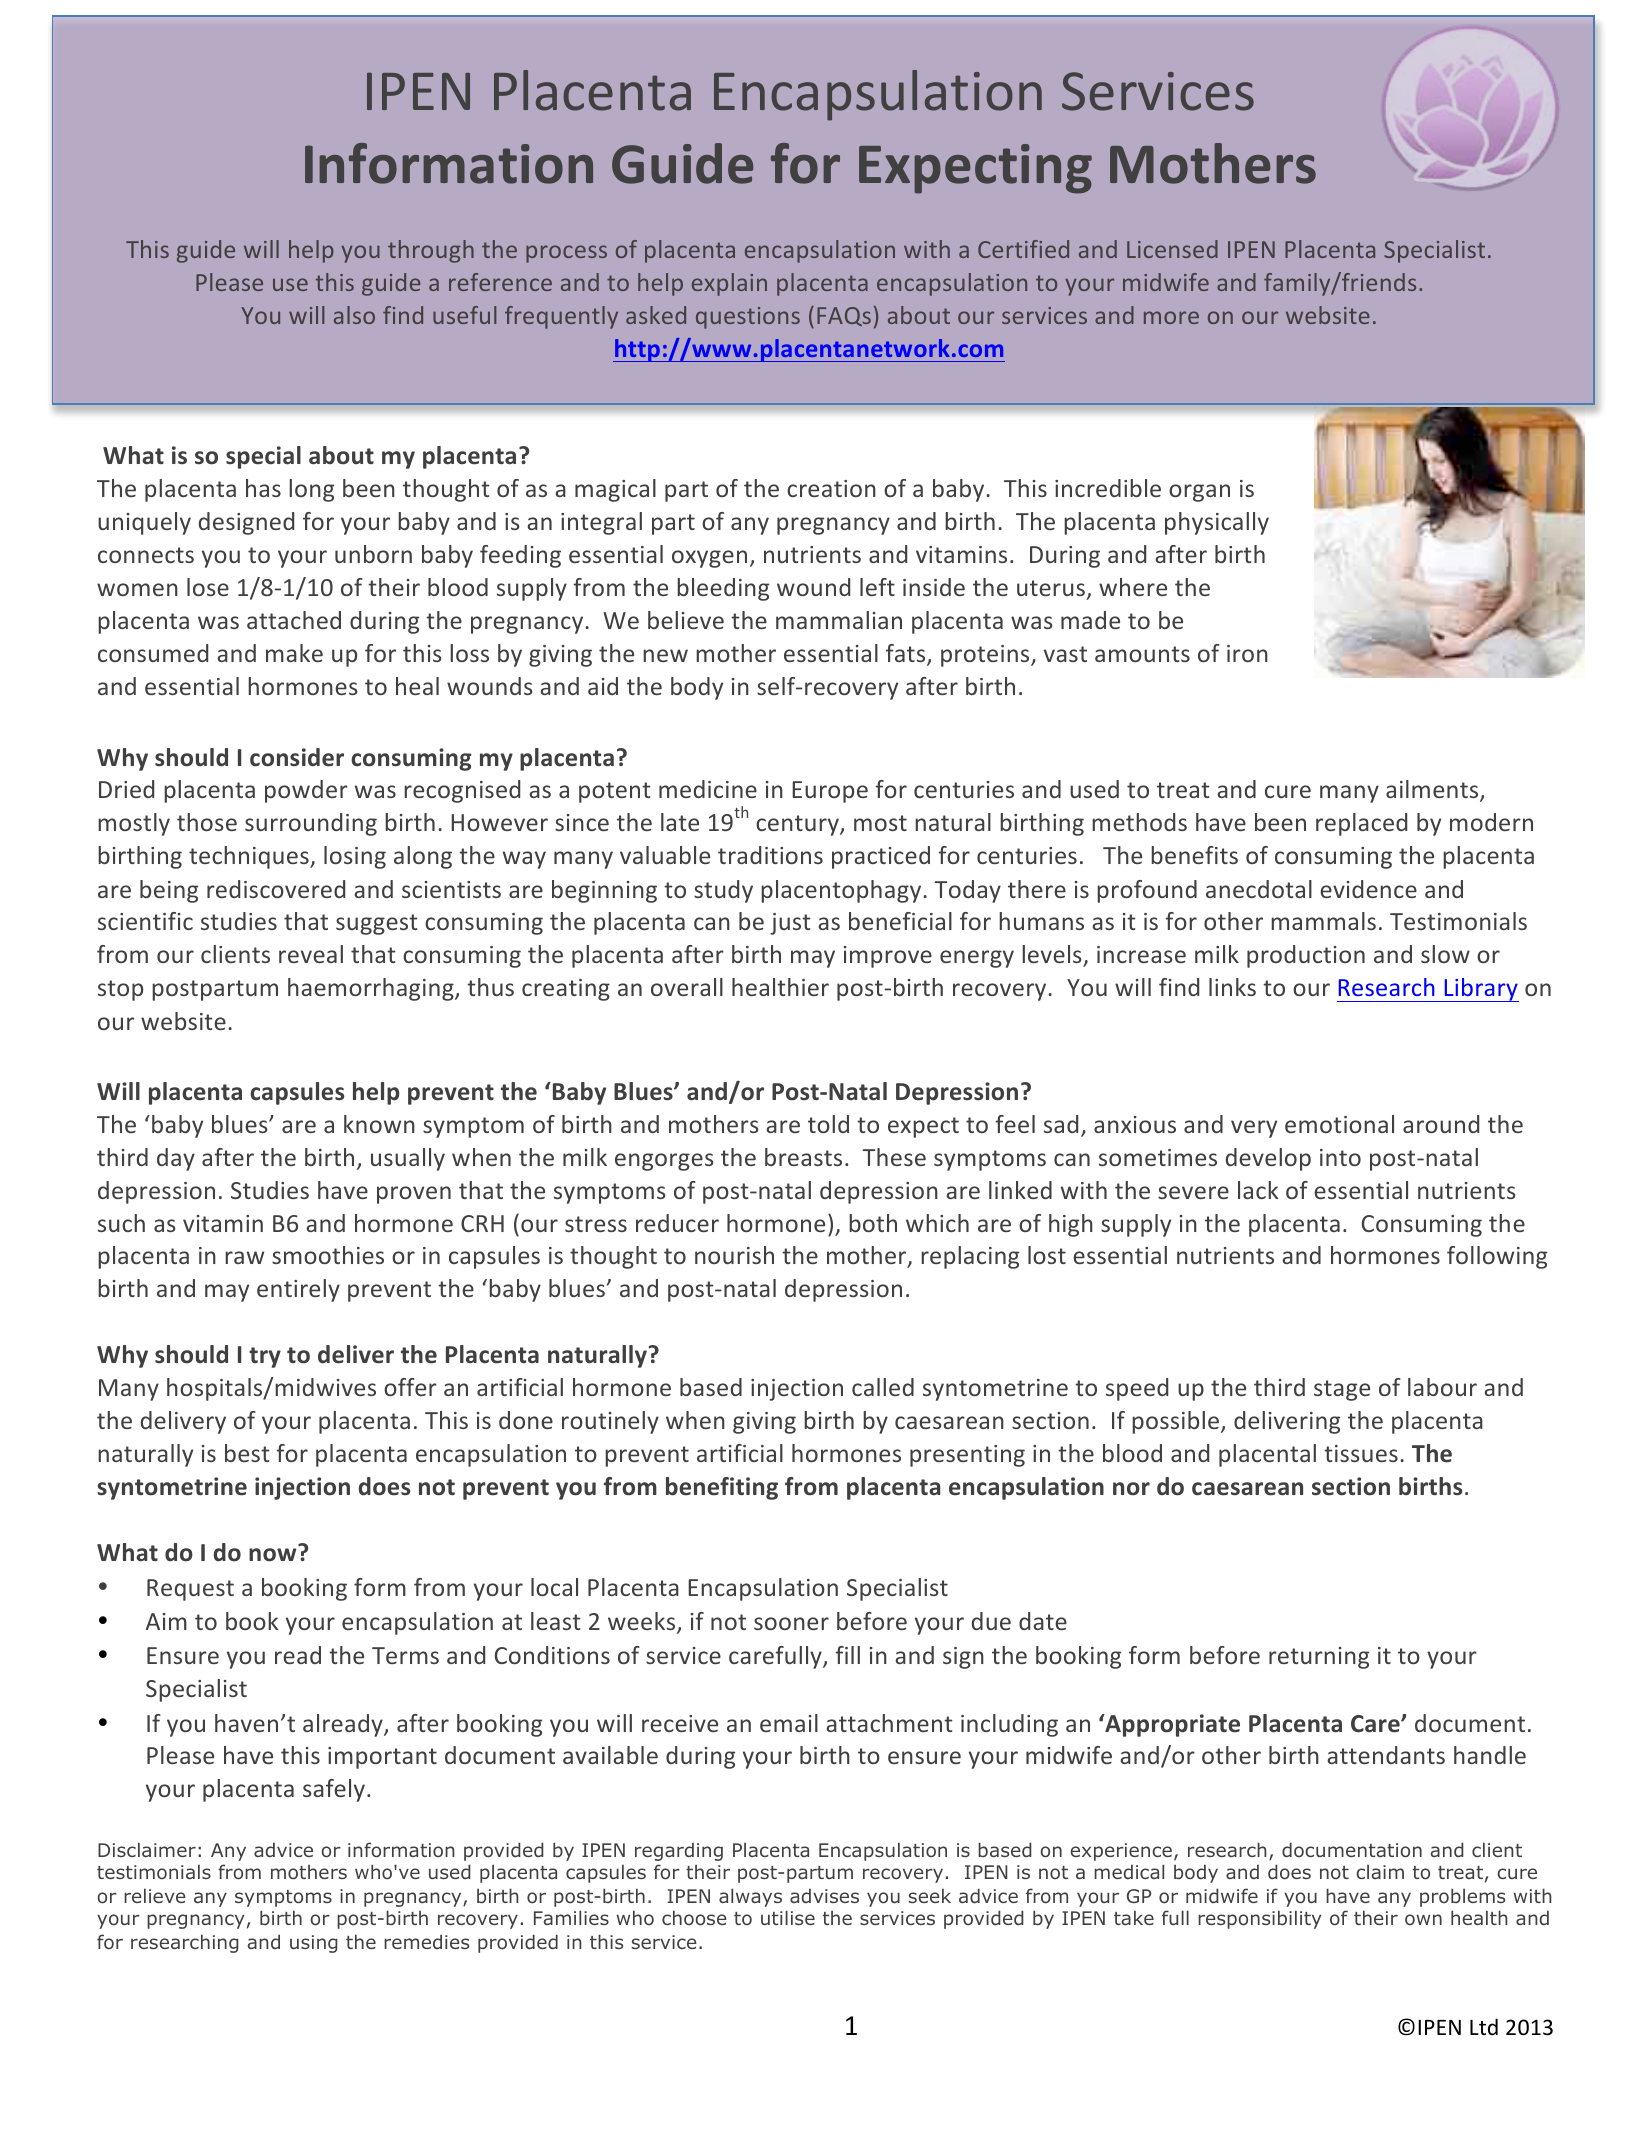 The image size is (1652, 2137). What do you see at coordinates (1517, 1873) in the screenshot?
I see `cure` at bounding box center [1517, 1873].
